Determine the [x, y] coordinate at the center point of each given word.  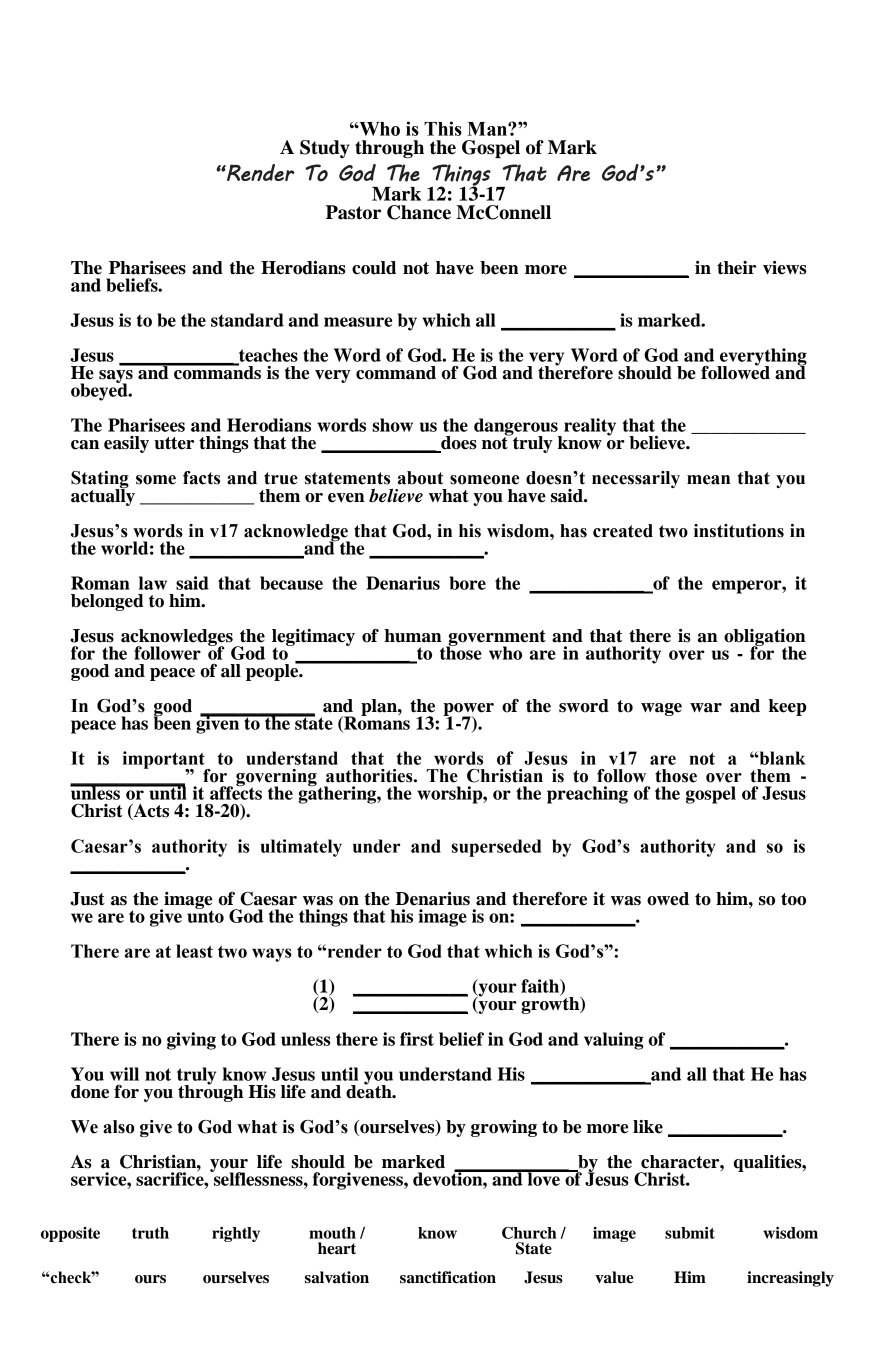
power [468, 711]
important [165, 761]
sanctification [448, 1277]
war [706, 708]
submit [690, 1233]
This [443, 128]
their [736, 268]
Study [325, 149]
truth [150, 1233]
